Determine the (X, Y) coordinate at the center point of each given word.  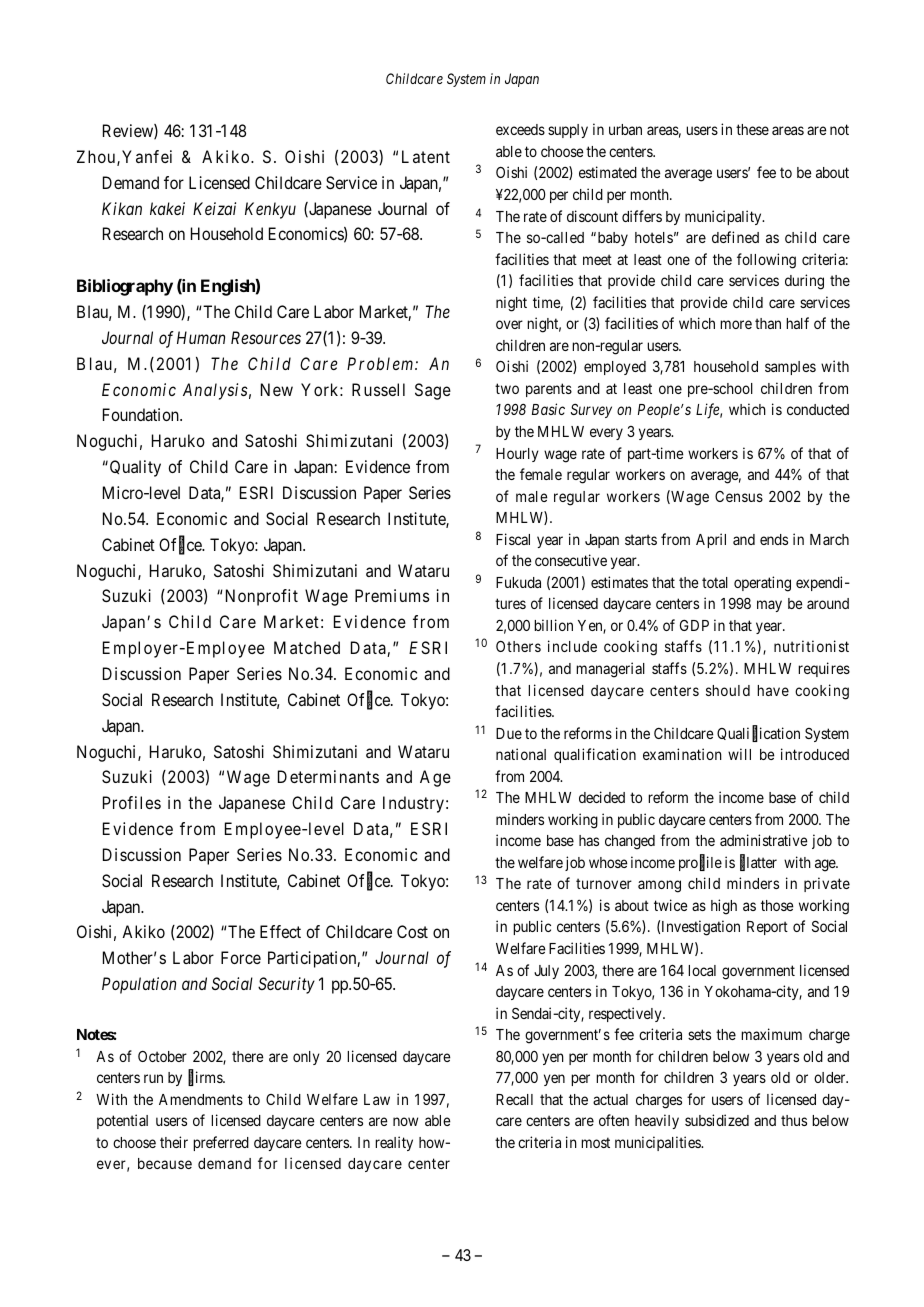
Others (518, 646)
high (724, 907)
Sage (433, 391)
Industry (413, 804)
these (752, 129)
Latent (426, 156)
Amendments (201, 1099)
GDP (694, 625)
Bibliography (125, 287)
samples (790, 368)
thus (794, 1120)
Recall (514, 1099)
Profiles (132, 802)
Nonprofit (260, 597)
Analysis (215, 391)
